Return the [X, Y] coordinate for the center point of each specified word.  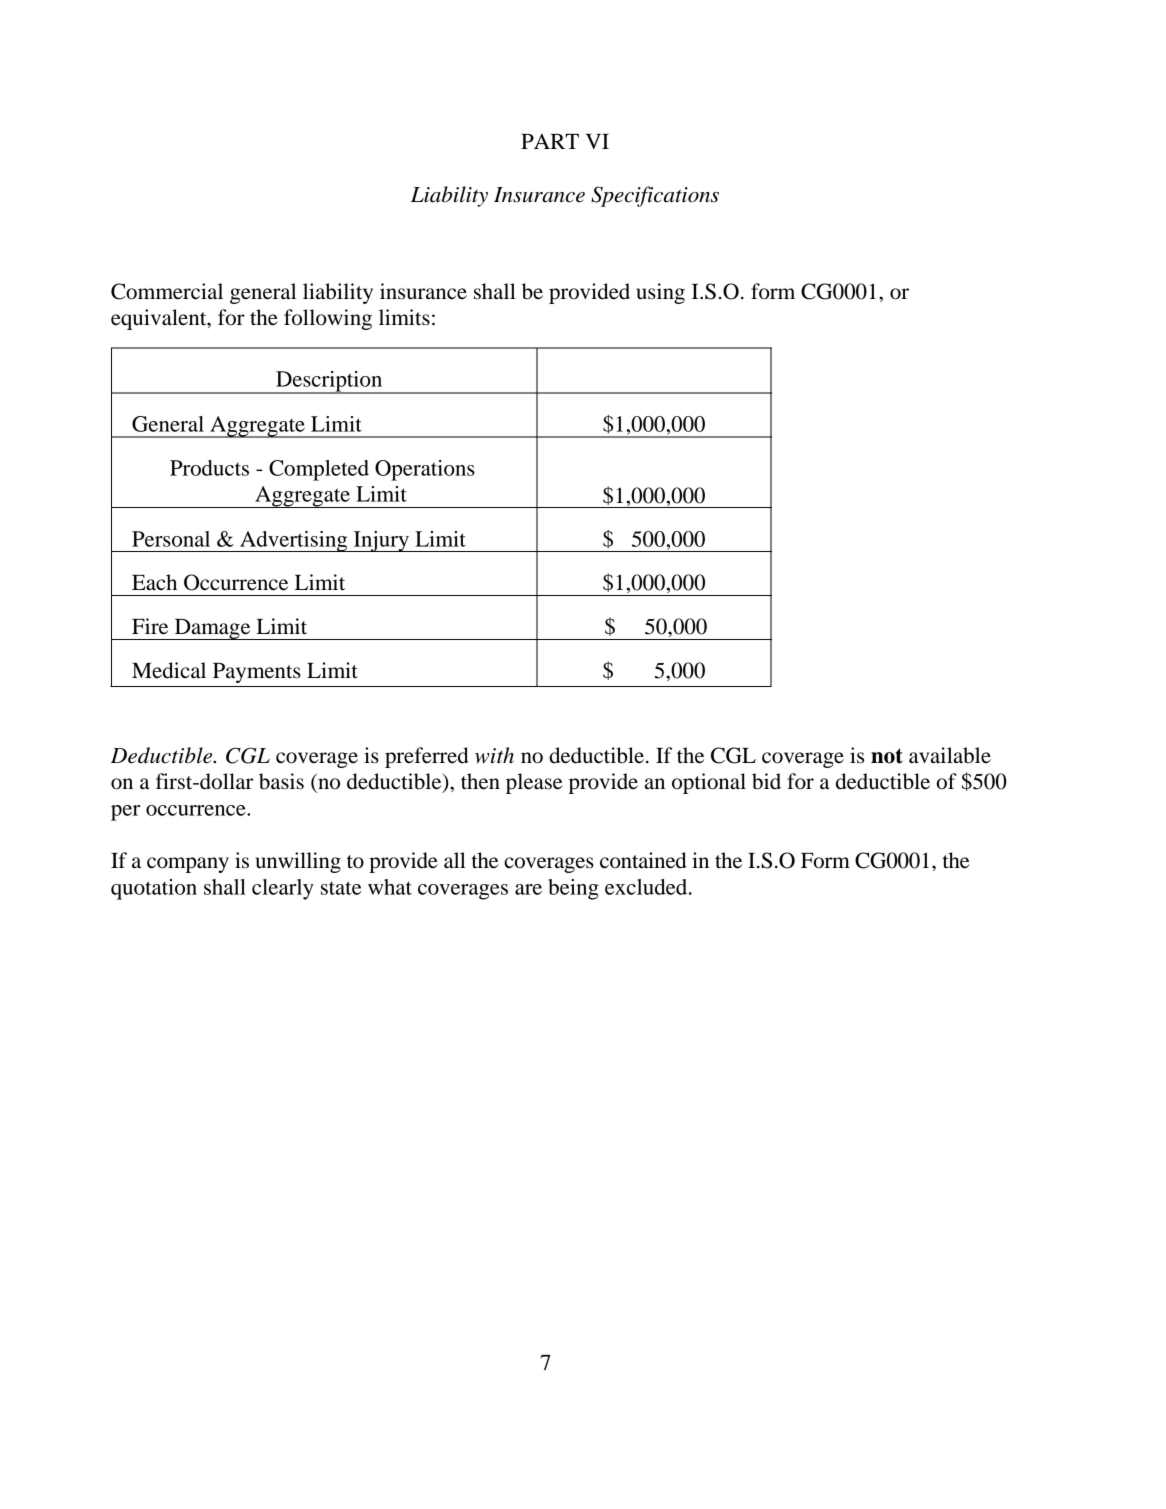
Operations [425, 470]
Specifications [655, 196]
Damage [212, 629]
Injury [381, 541]
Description [329, 382]
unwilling [298, 862]
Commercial [167, 291]
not [887, 756]
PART [550, 141]
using [660, 293]
